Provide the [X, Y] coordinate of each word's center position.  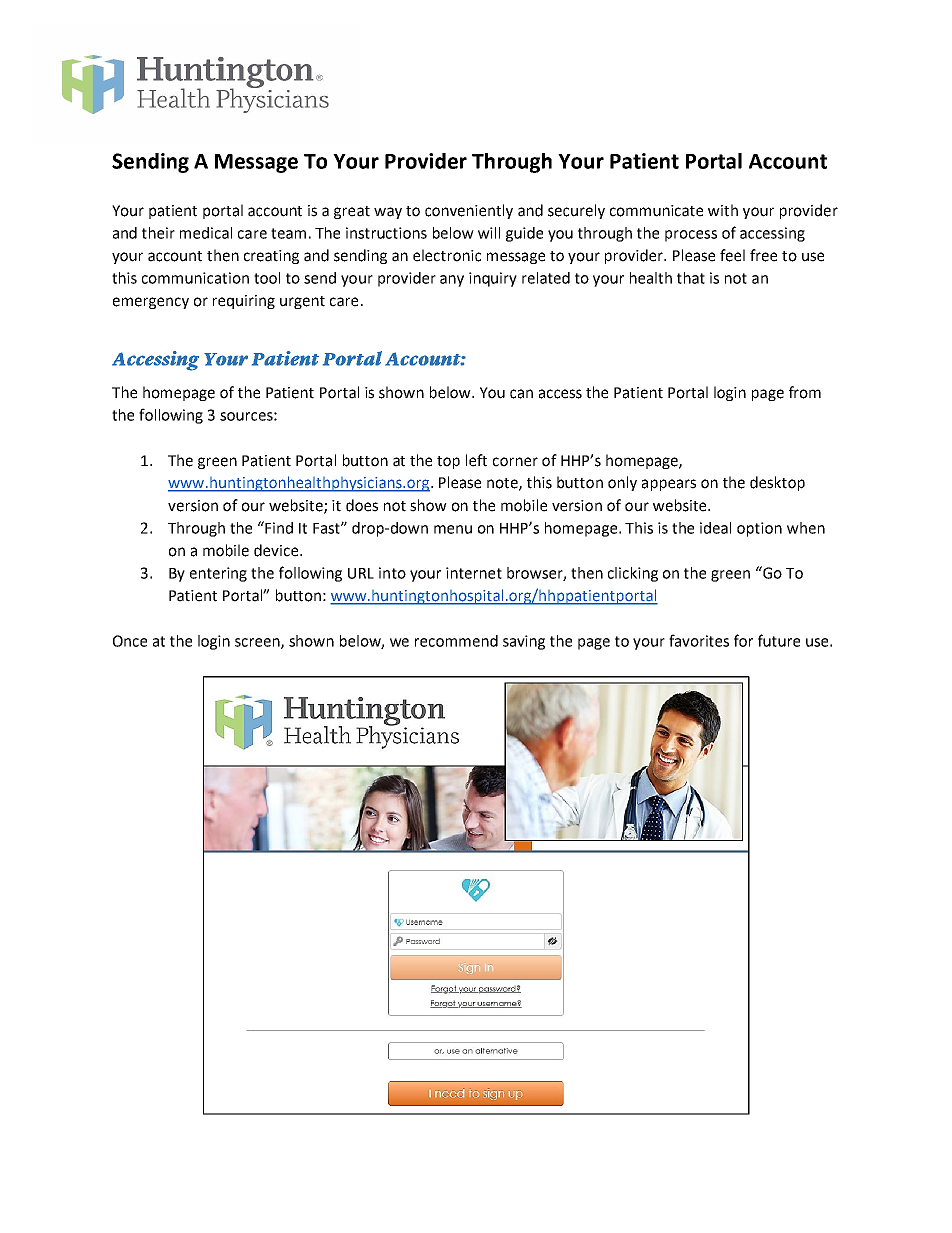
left [476, 460]
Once [130, 641]
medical [206, 233]
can [521, 394]
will [489, 233]
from [805, 392]
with [723, 210]
